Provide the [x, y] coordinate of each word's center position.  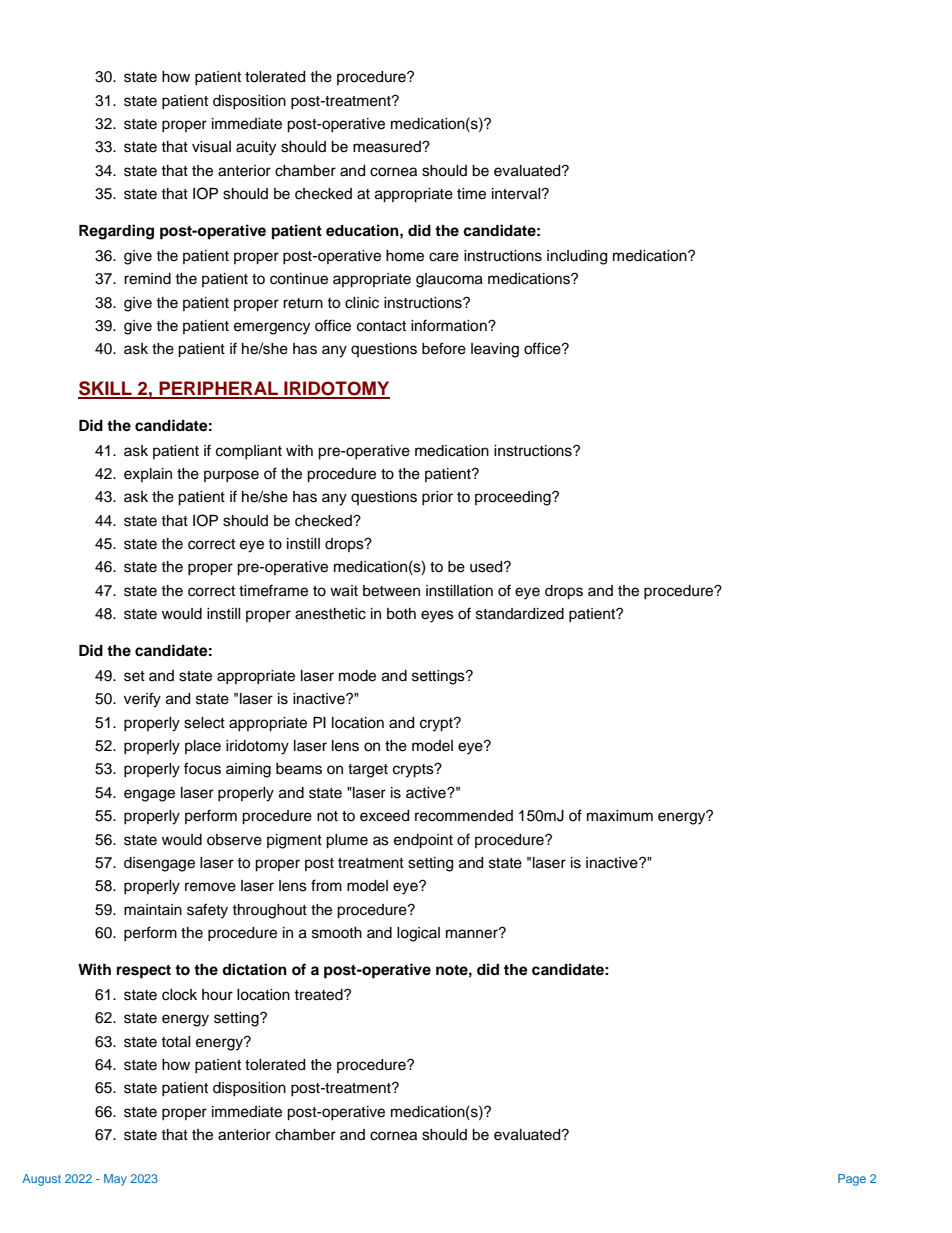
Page [852, 1180]
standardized [520, 614]
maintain [153, 909]
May [115, 1180]
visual [211, 147]
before [444, 348]
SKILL [106, 389]
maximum [620, 816]
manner [473, 933]
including [577, 257]
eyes [437, 616]
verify [142, 700]
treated [319, 995]
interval [517, 194]
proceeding [514, 498]
